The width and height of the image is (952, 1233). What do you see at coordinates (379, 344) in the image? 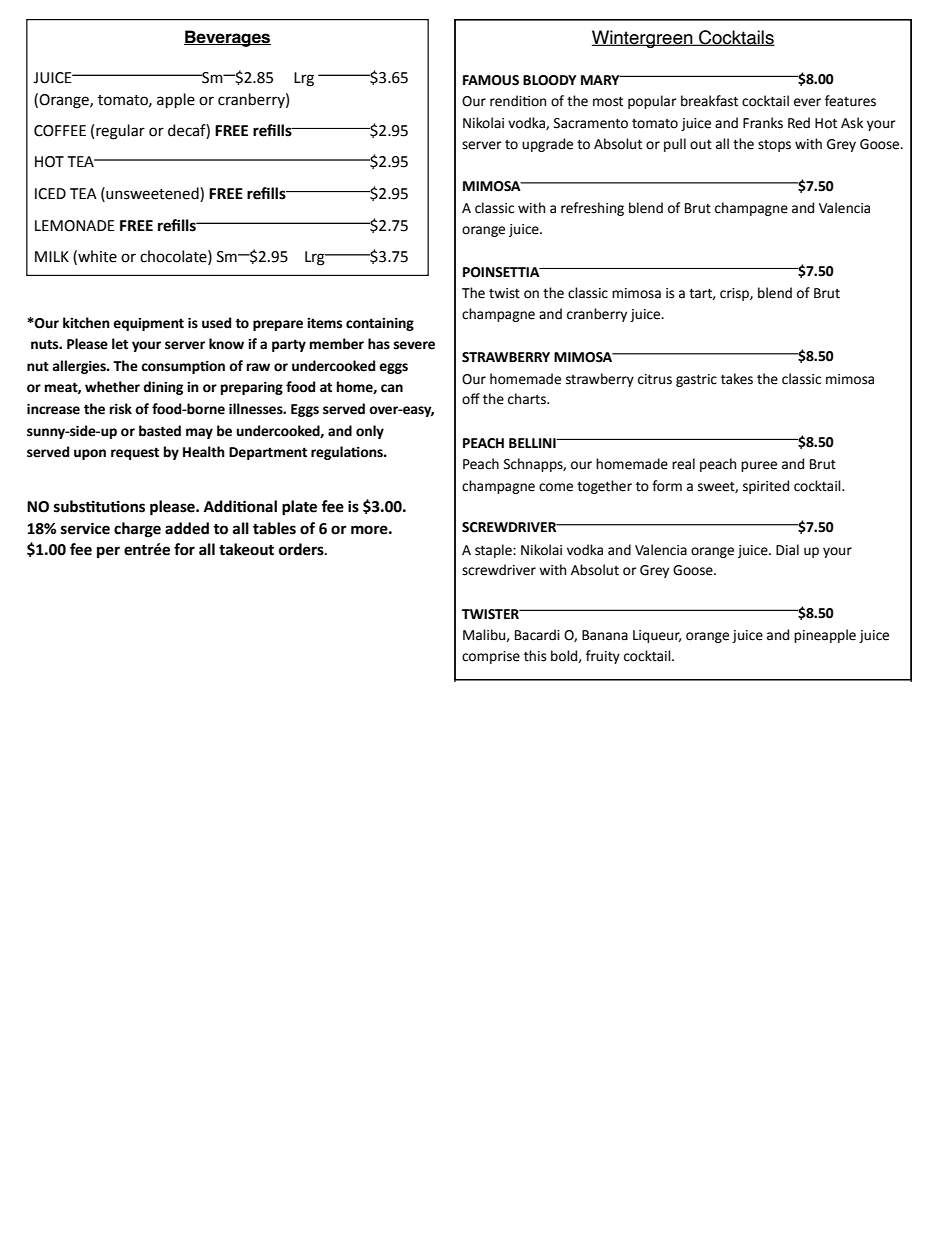
I see `has` at bounding box center [379, 344].
